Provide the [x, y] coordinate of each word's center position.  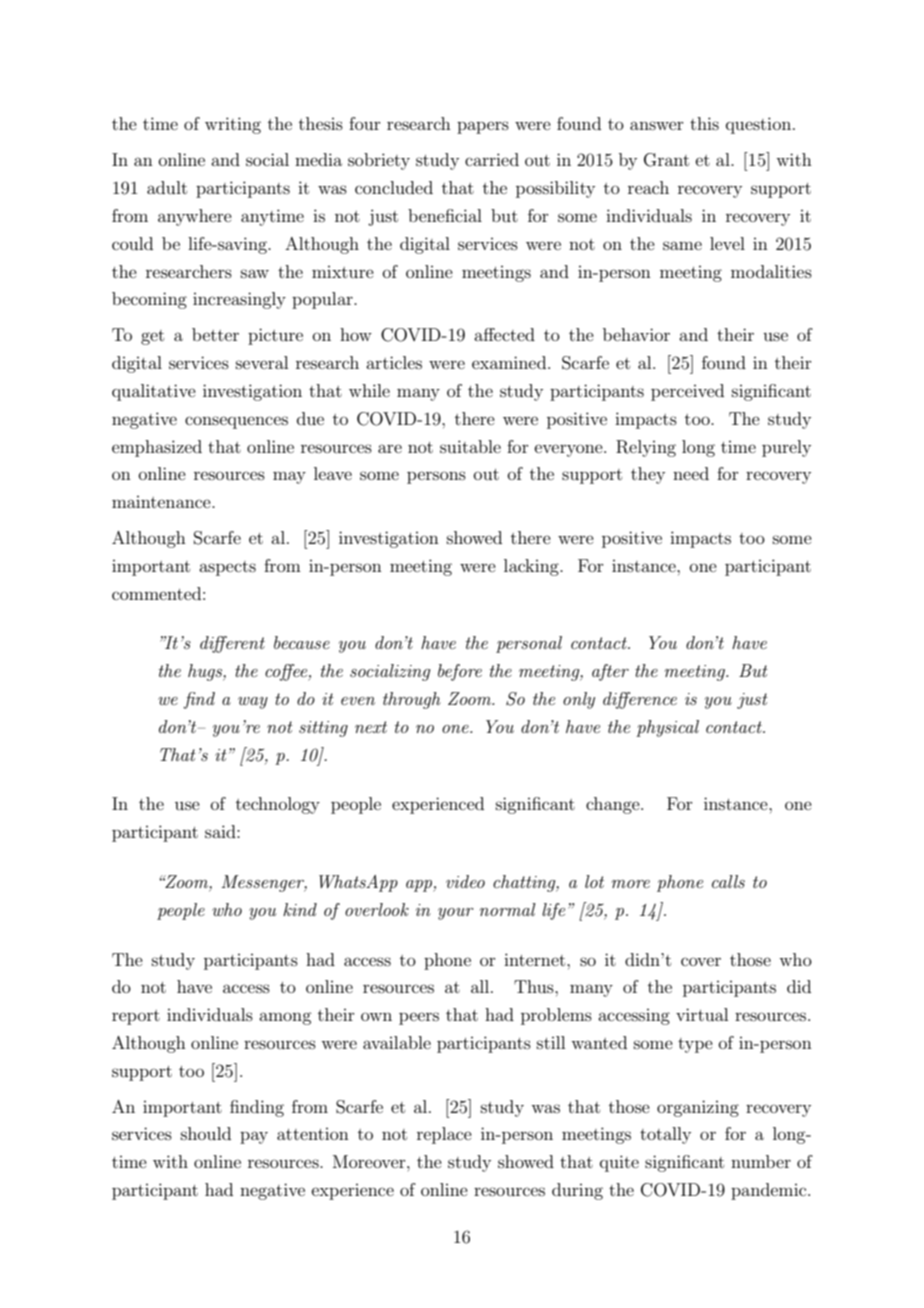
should [206, 1133]
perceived [687, 392]
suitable [470, 446]
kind [300, 909]
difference [640, 700]
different [232, 644]
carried [492, 159]
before [460, 672]
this [704, 123]
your [456, 914]
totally [665, 1135]
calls [728, 881]
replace [444, 1135]
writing [233, 125]
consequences [236, 422]
